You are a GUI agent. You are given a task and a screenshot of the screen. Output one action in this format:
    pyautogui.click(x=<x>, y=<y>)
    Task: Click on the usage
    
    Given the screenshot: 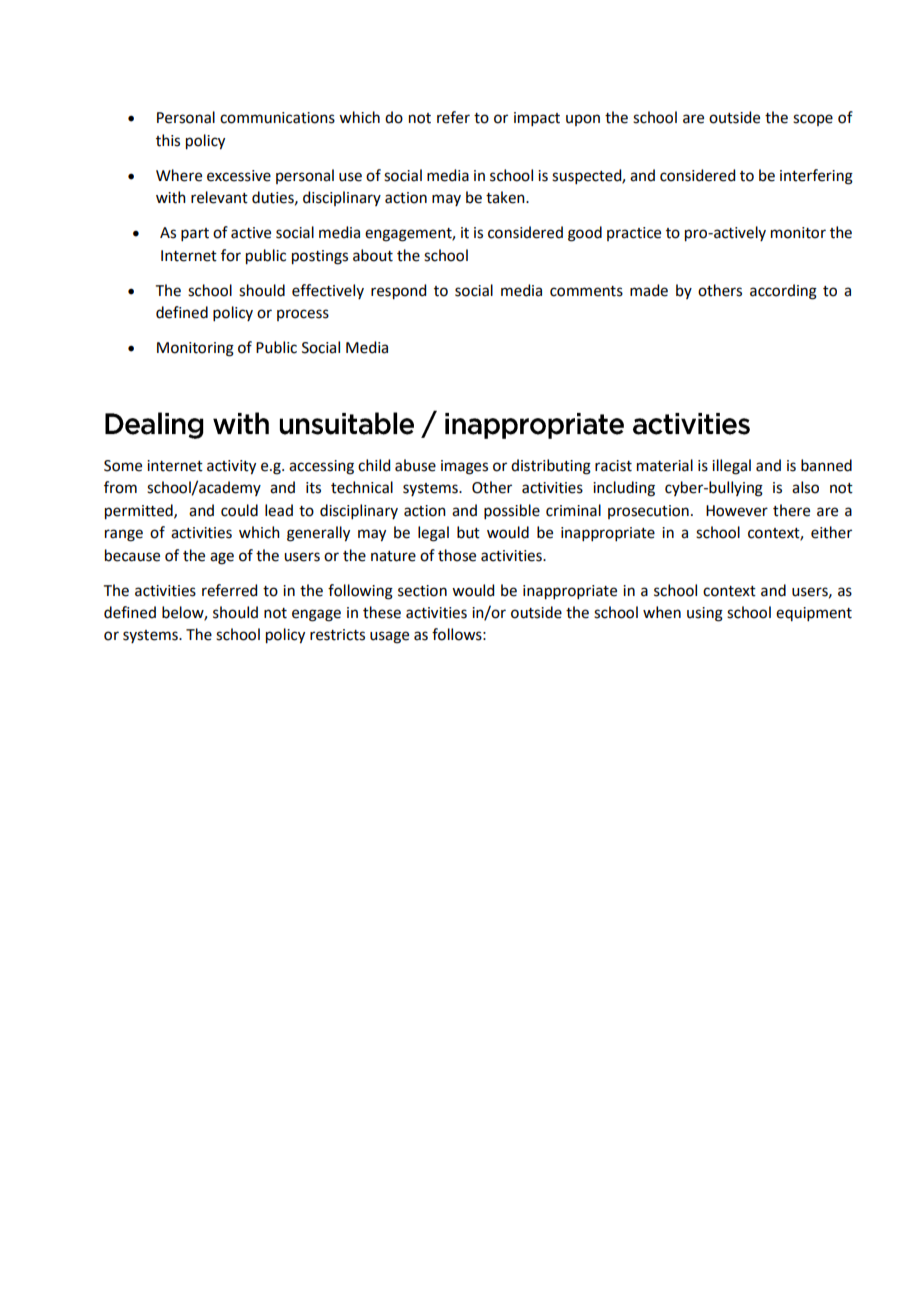 What is the action you would take?
    pyautogui.click(x=389, y=637)
